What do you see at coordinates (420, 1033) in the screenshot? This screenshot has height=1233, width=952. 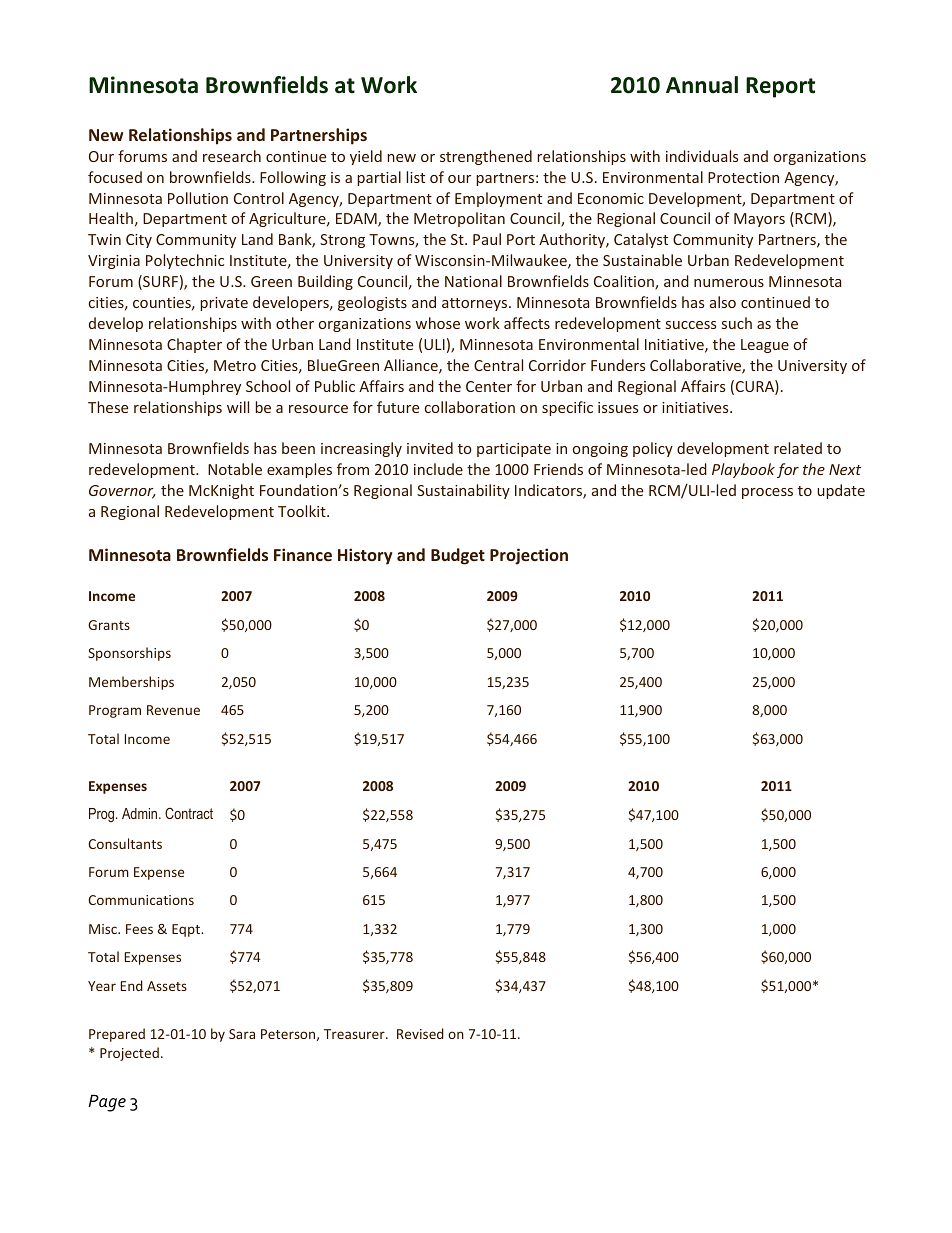 I see `Revised` at bounding box center [420, 1033].
